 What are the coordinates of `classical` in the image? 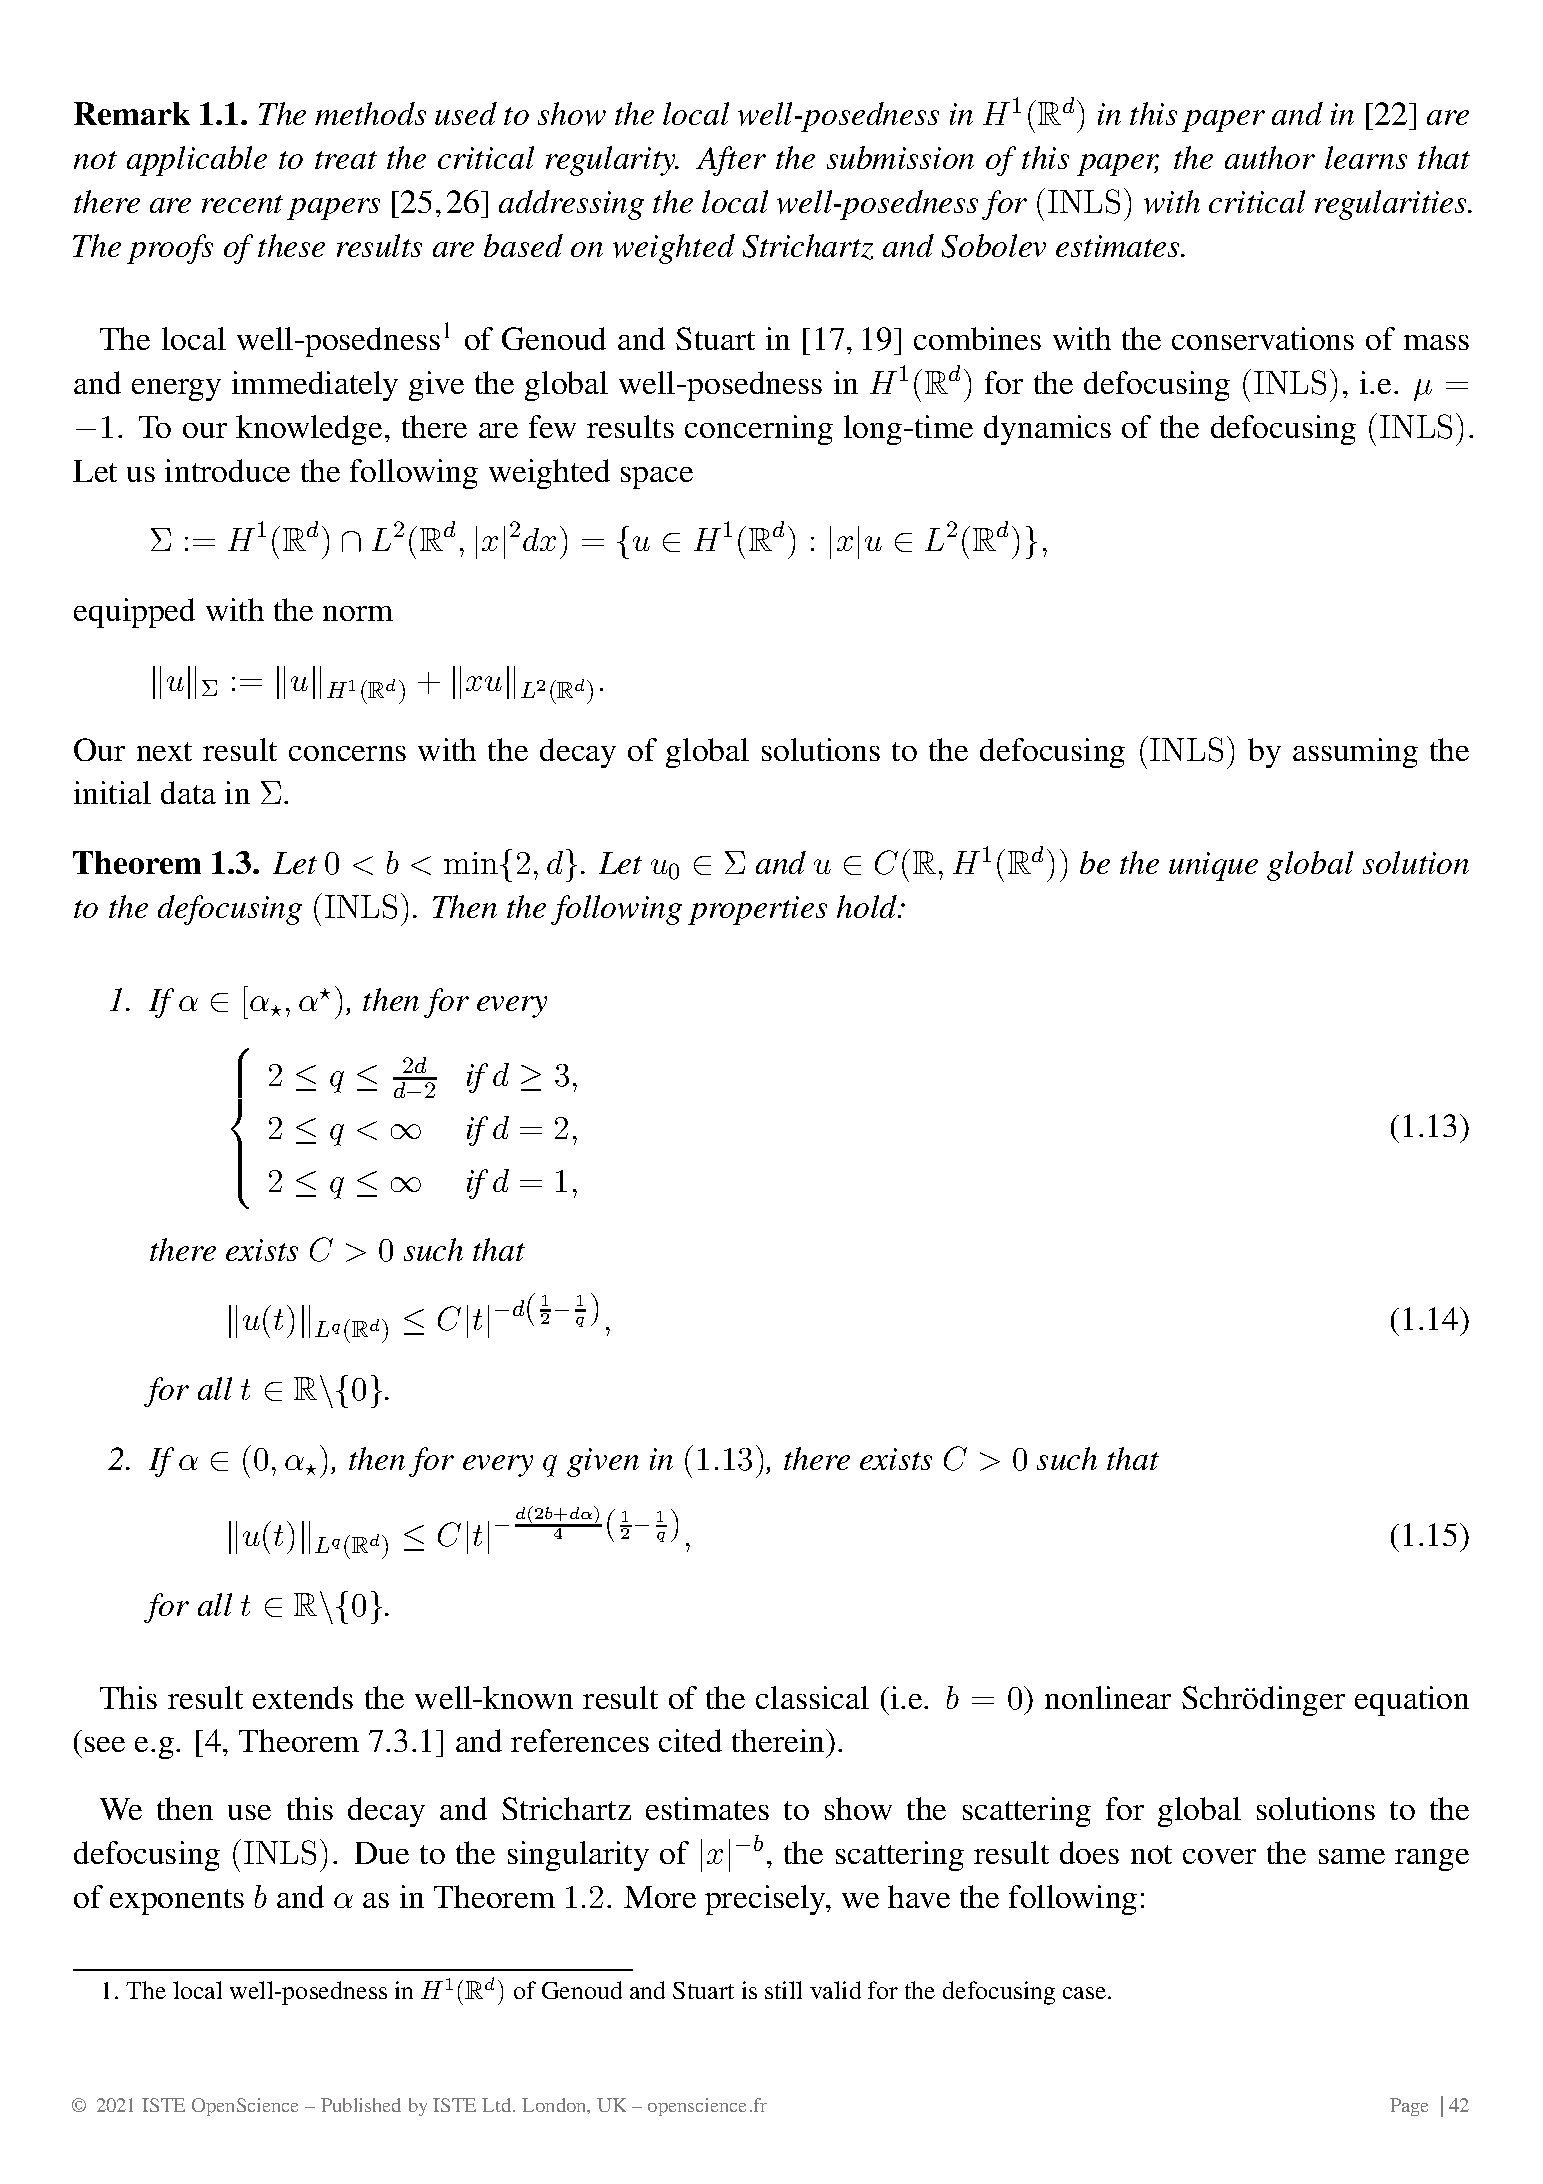 It's located at (812, 1697).
